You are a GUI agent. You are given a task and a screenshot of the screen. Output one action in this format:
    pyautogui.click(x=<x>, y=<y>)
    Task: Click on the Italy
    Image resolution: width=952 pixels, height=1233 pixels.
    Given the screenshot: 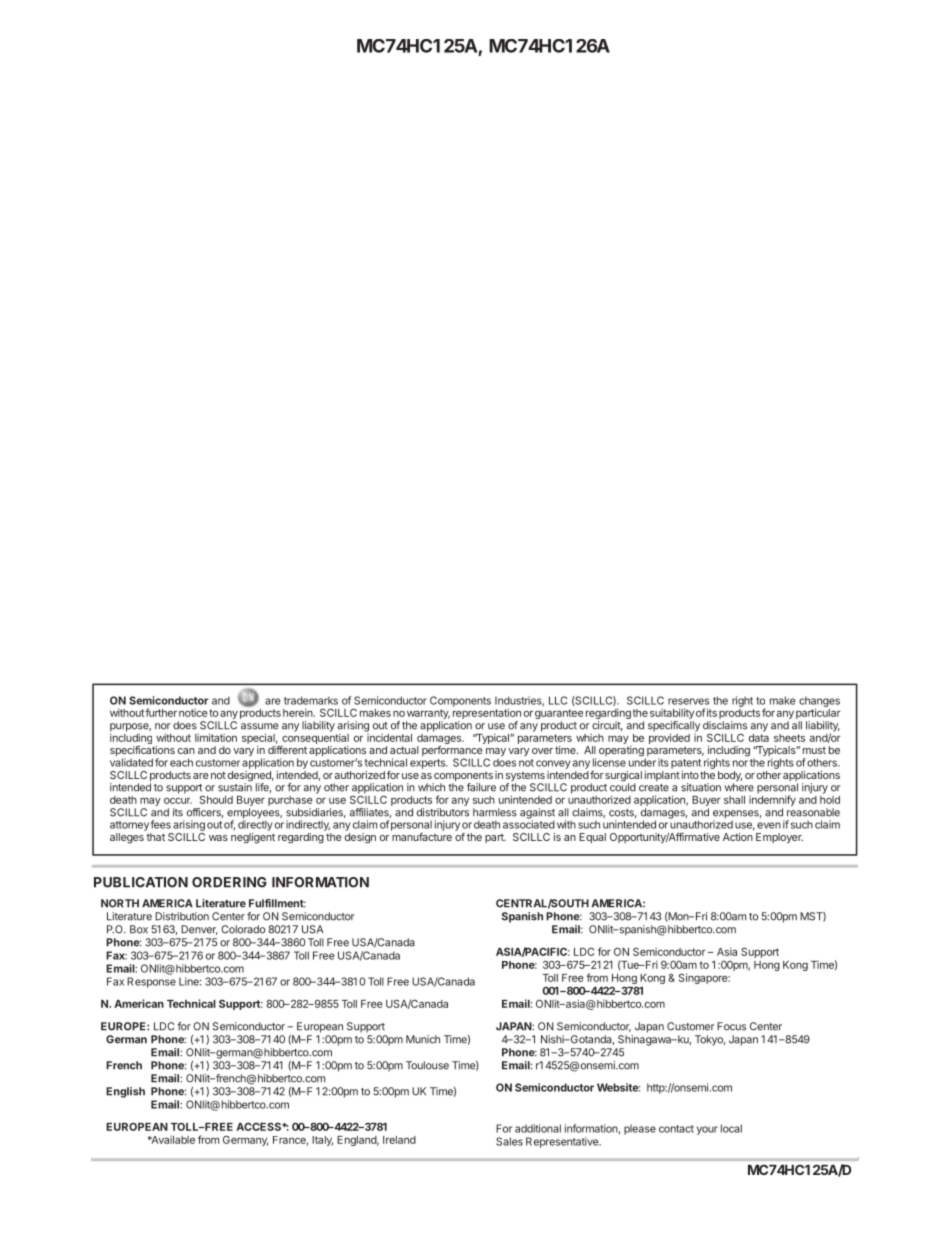 What is the action you would take?
    pyautogui.click(x=322, y=1141)
